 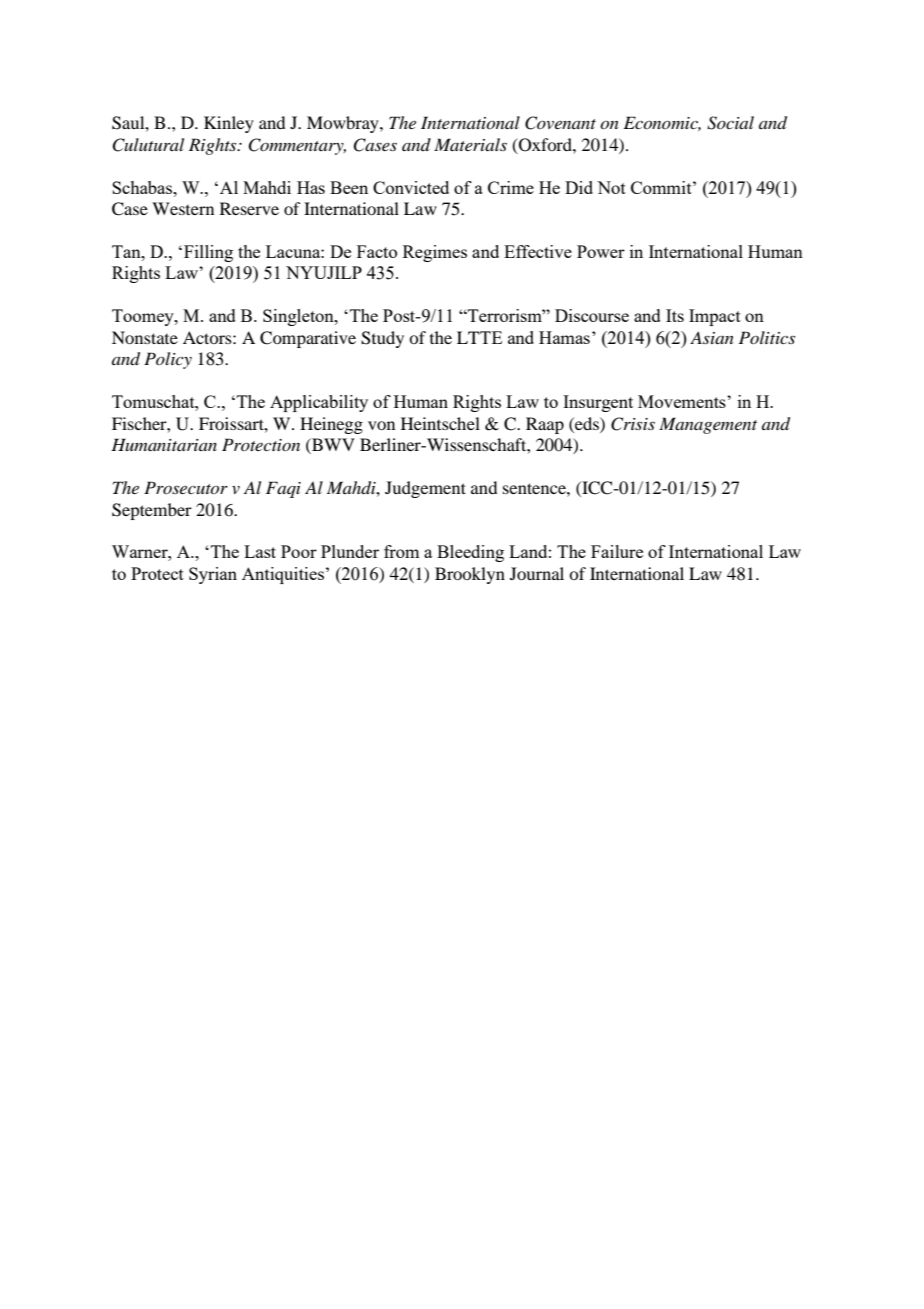 What do you see at coordinates (712, 337) in the document?
I see `Asian` at bounding box center [712, 337].
